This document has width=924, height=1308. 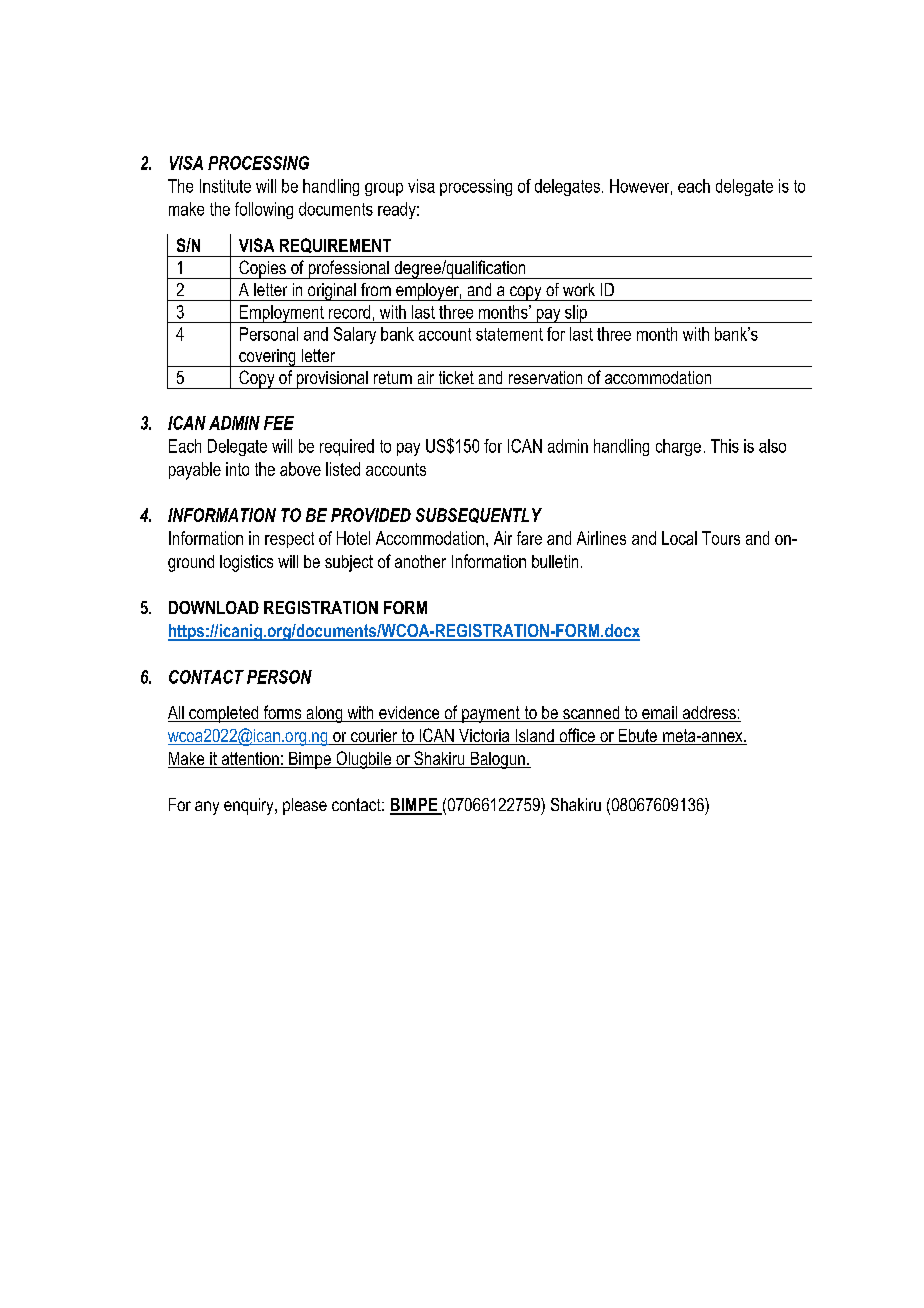 What do you see at coordinates (709, 714) in the document?
I see `address` at bounding box center [709, 714].
